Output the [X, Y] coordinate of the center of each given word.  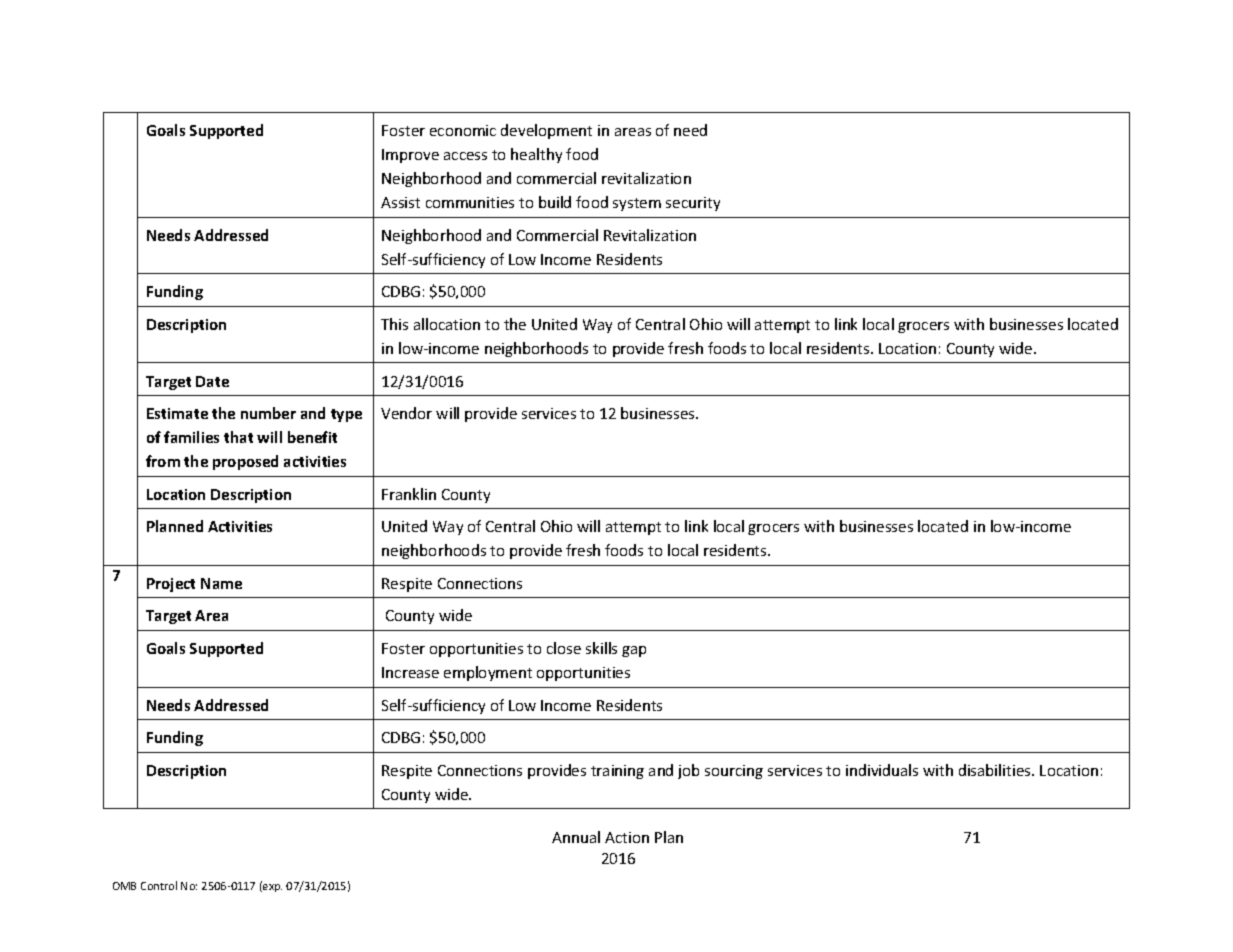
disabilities [996, 770]
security [693, 204]
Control [159, 885]
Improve [410, 156]
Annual [576, 837]
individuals [882, 770]
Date [212, 381]
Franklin [409, 494]
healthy [536, 155]
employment [488, 673]
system [637, 204]
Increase [410, 672]
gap [634, 651]
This [394, 324]
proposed [245, 462]
